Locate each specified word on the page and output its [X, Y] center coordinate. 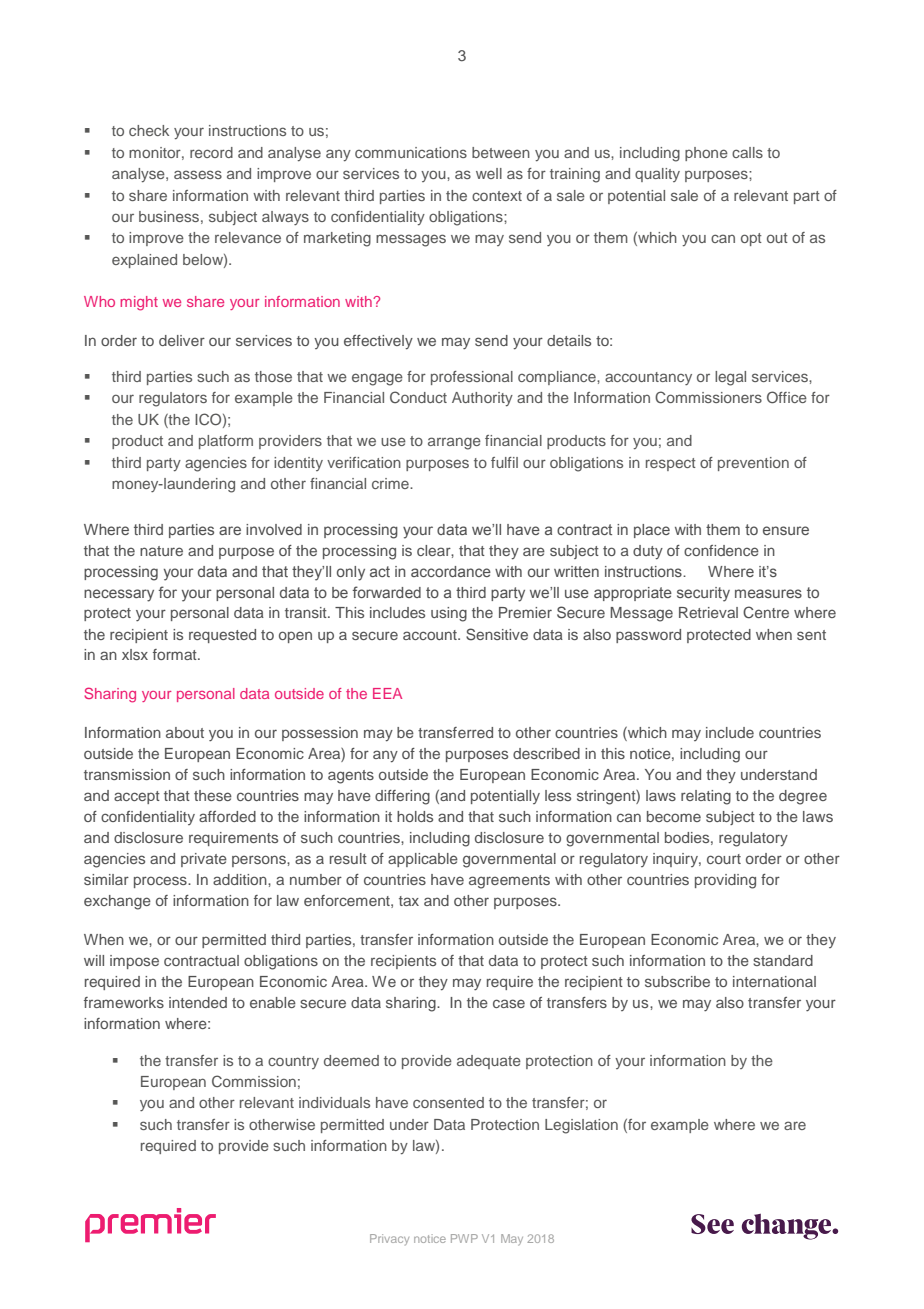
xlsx [135, 654]
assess [198, 174]
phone [706, 154]
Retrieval [708, 612]
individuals [334, 1102]
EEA [387, 693]
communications [411, 152]
